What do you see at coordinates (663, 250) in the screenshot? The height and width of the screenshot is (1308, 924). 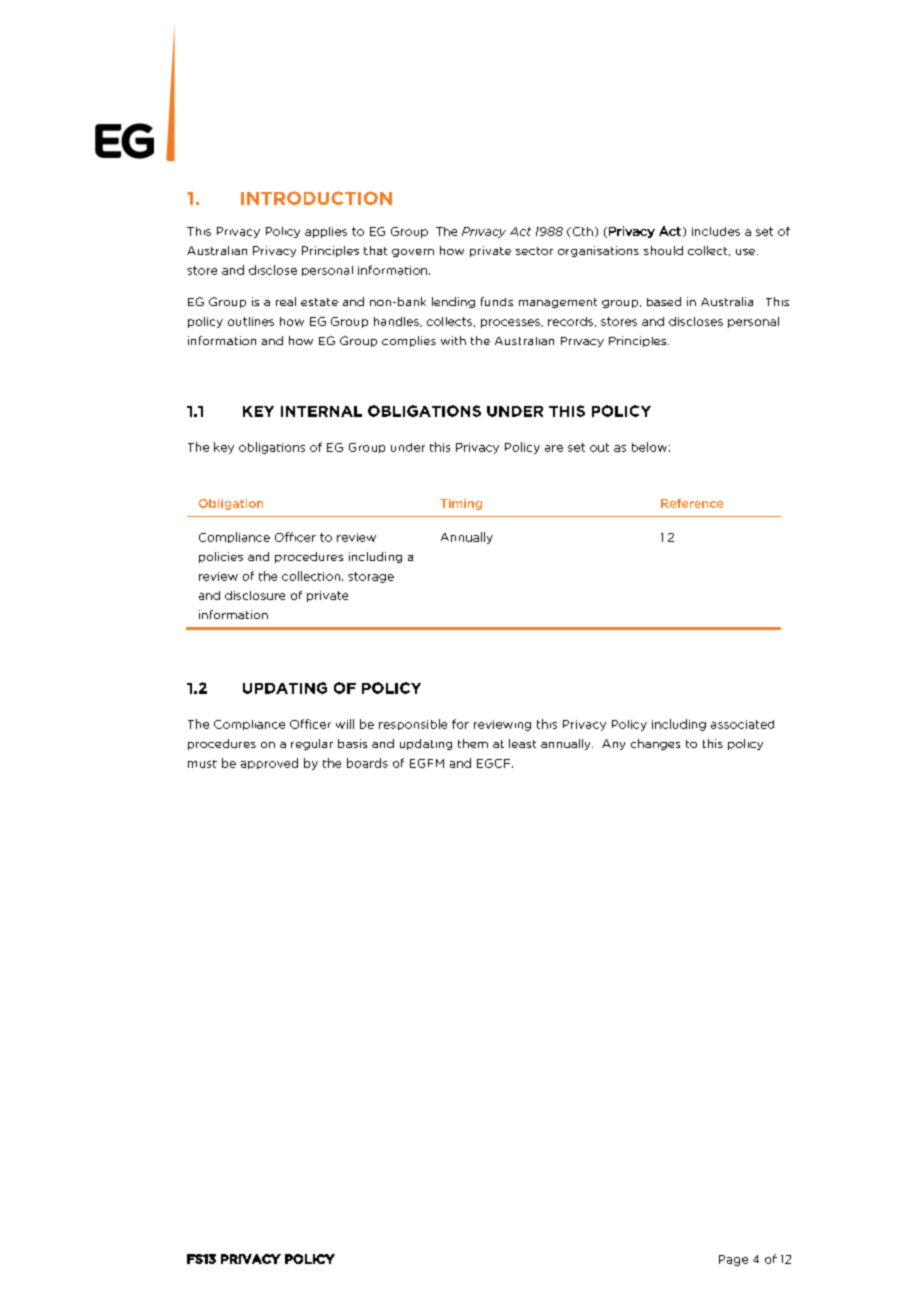 I see `should` at bounding box center [663, 250].
